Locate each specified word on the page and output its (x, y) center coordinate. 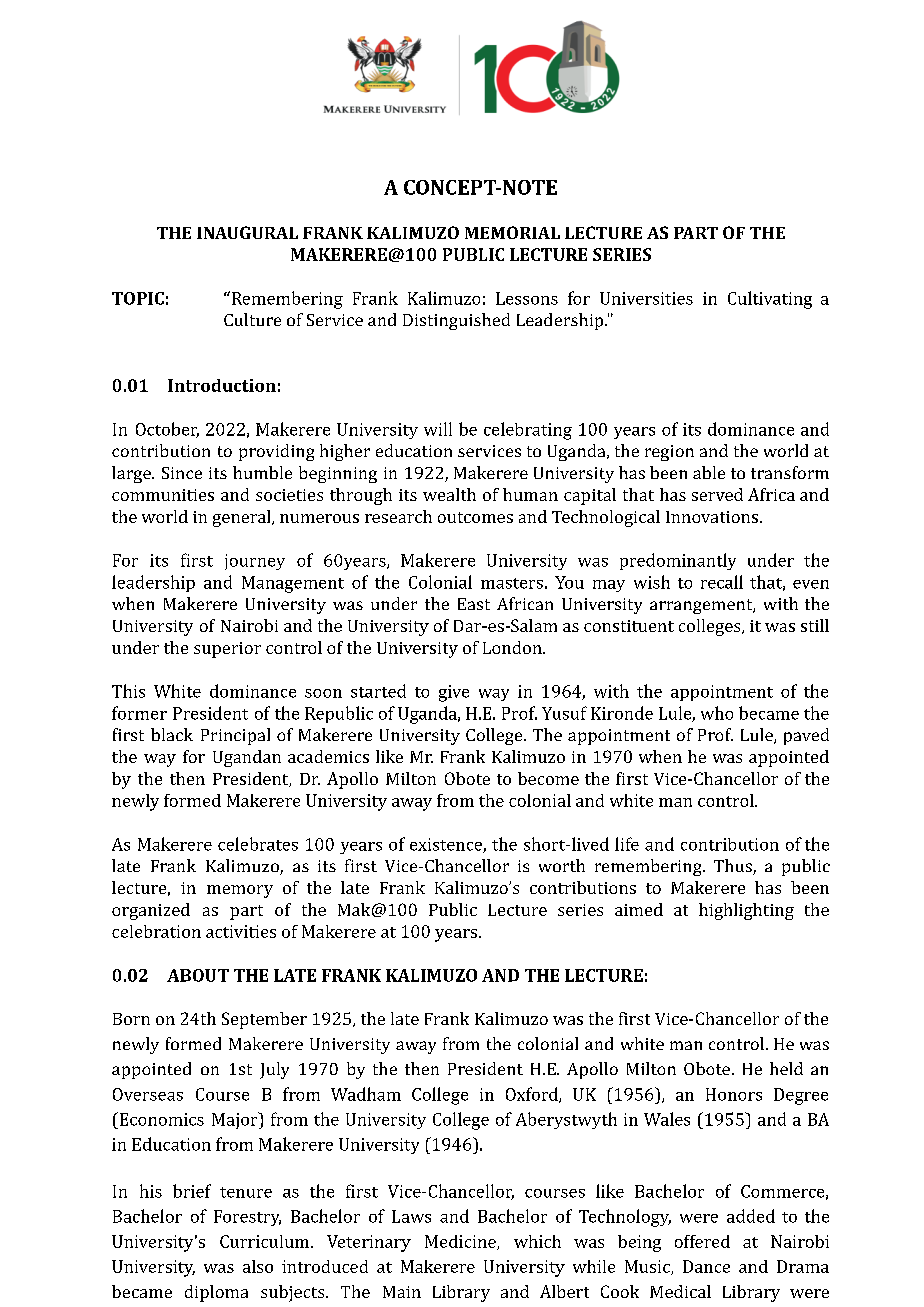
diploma (216, 1293)
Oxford (533, 1095)
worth (562, 865)
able (709, 472)
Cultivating (770, 300)
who (717, 713)
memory (240, 891)
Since (182, 473)
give (454, 693)
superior (227, 650)
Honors (734, 1094)
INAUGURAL (247, 232)
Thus (734, 867)
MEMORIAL (512, 232)
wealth (449, 494)
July (274, 1070)
